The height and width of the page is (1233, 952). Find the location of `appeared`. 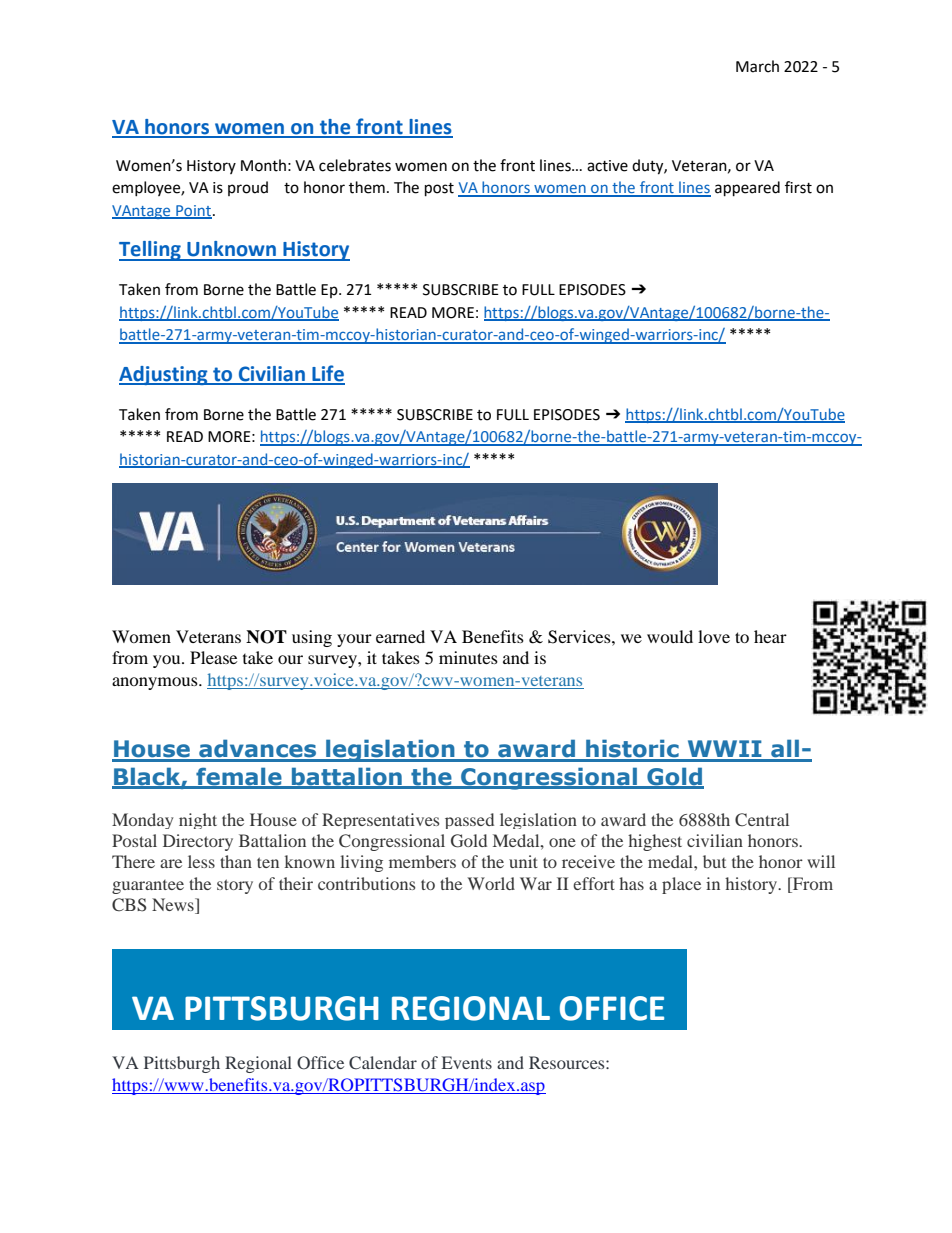

appeared is located at coordinates (747, 189).
